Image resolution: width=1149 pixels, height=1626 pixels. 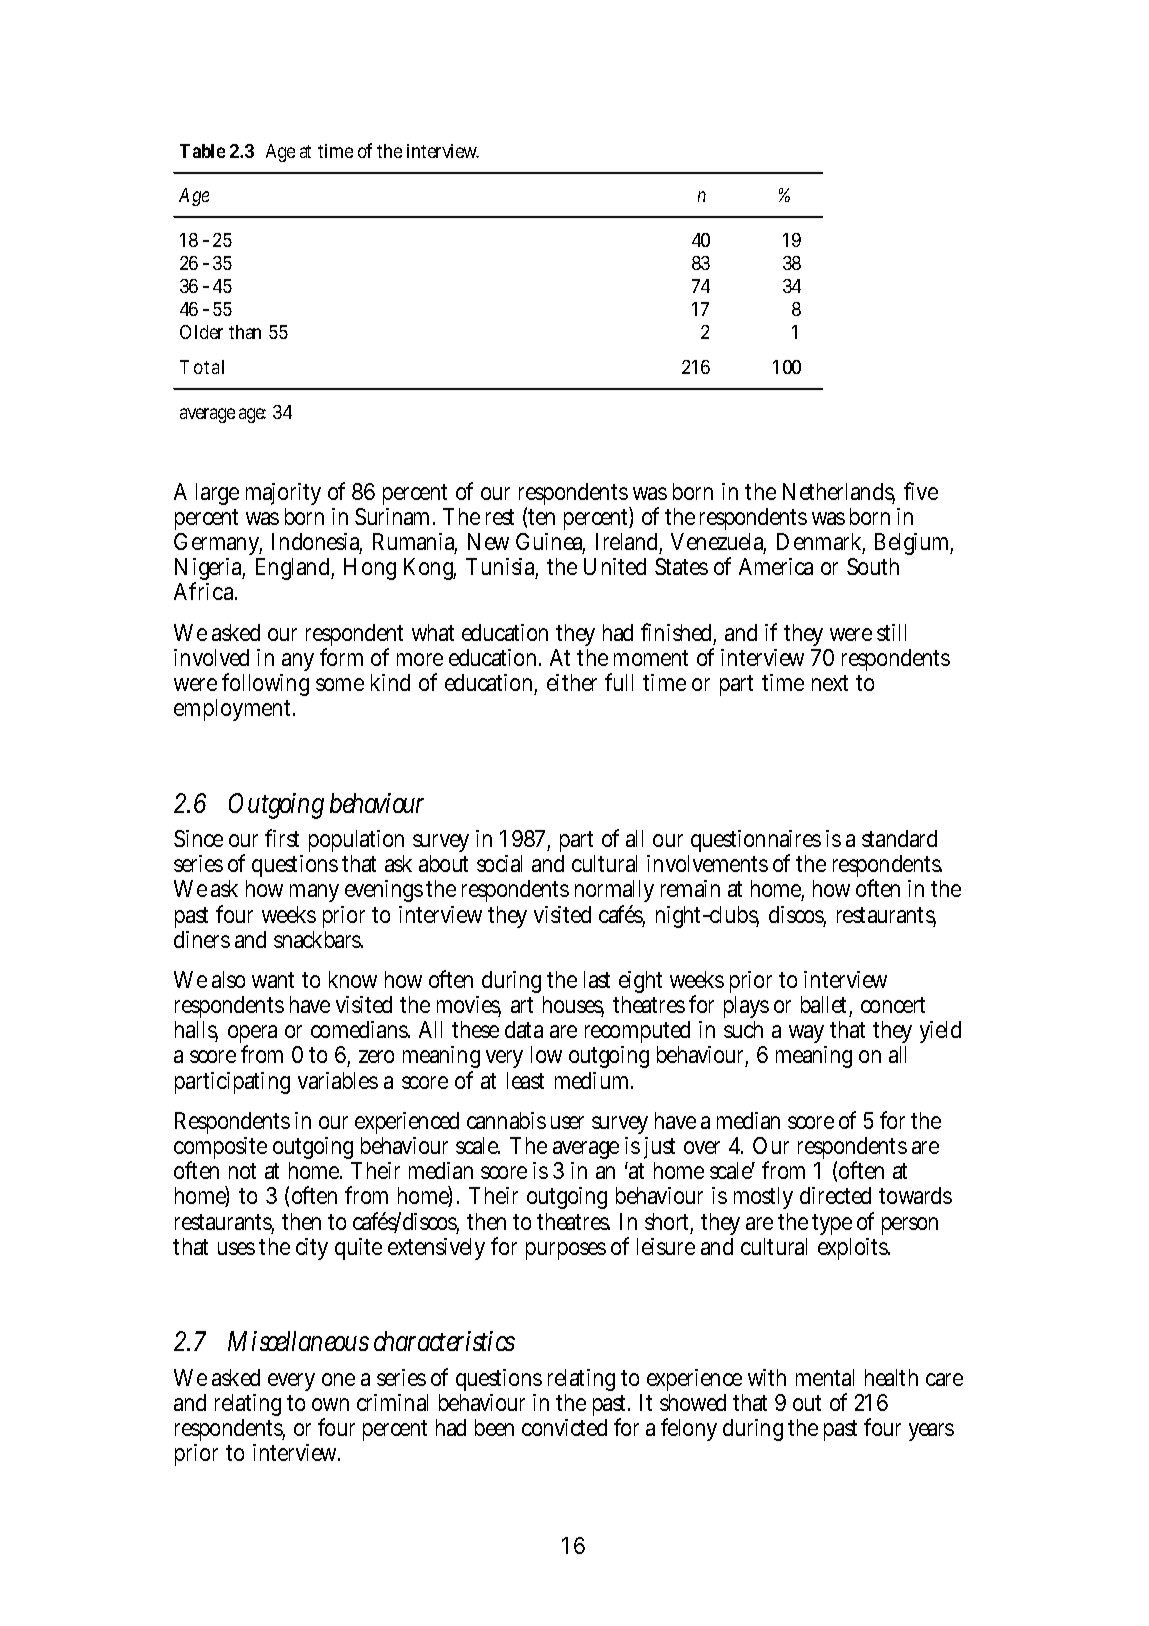 What do you see at coordinates (201, 332) in the screenshot?
I see `Older` at bounding box center [201, 332].
